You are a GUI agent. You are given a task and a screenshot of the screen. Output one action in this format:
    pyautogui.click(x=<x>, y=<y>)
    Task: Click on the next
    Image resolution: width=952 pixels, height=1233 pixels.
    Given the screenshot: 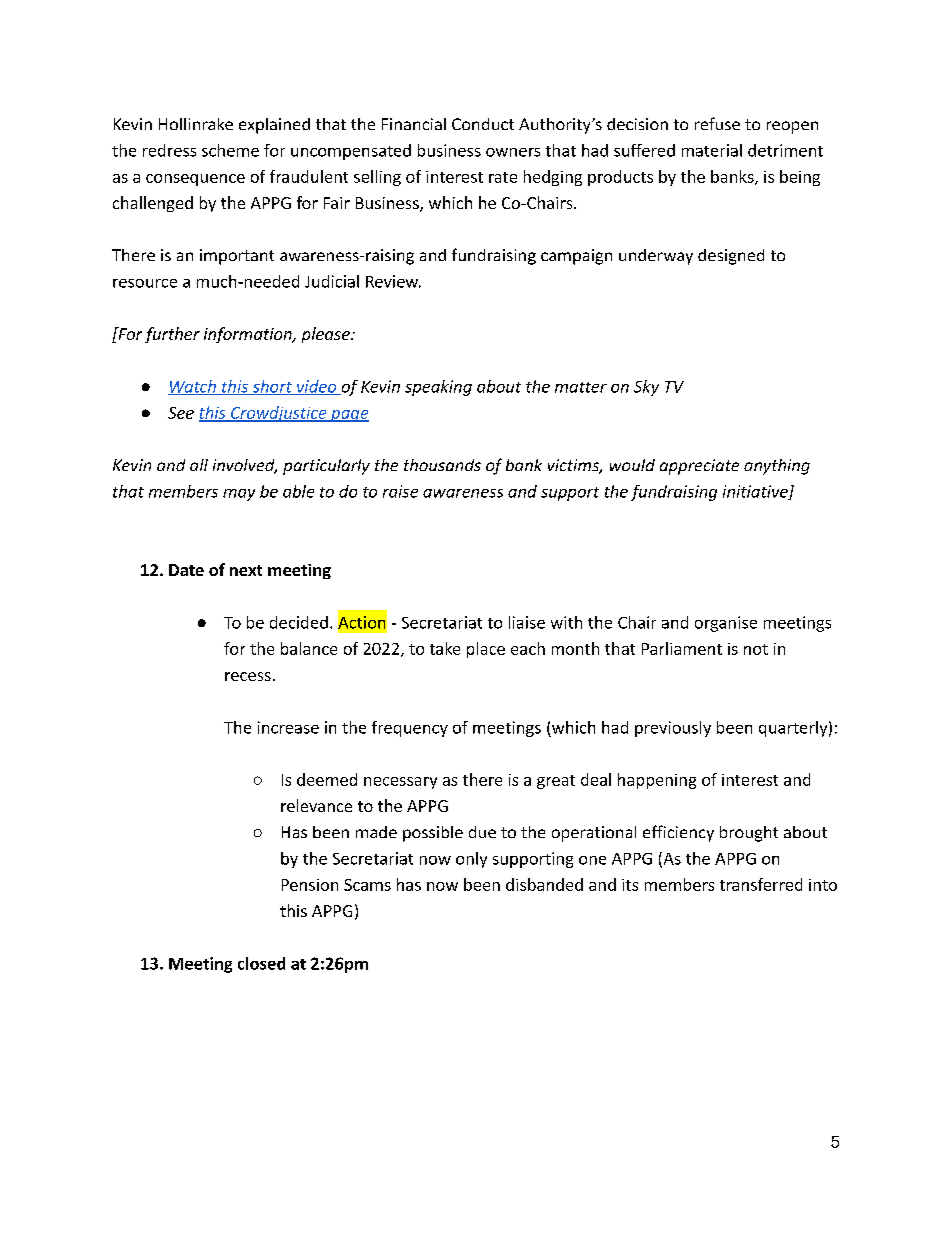 What is the action you would take?
    pyautogui.click(x=246, y=570)
